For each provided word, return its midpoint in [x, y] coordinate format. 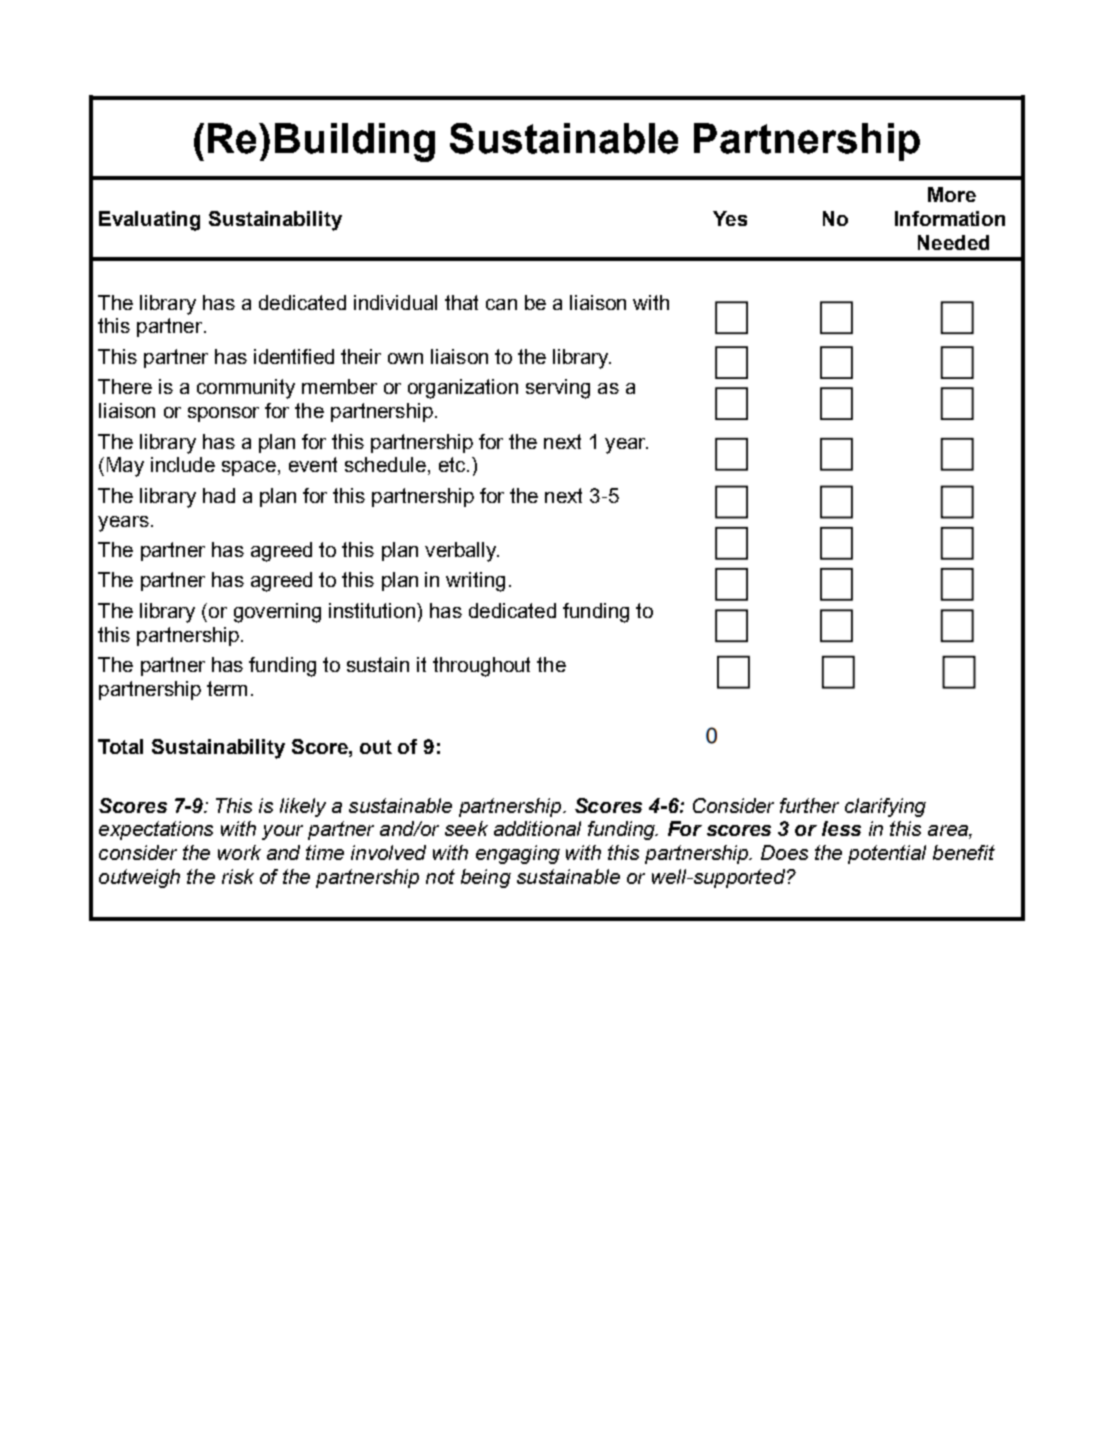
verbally [462, 552]
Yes [730, 218]
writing [475, 582]
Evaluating [149, 221]
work [239, 852]
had [219, 495]
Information [950, 218]
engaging [518, 854]
